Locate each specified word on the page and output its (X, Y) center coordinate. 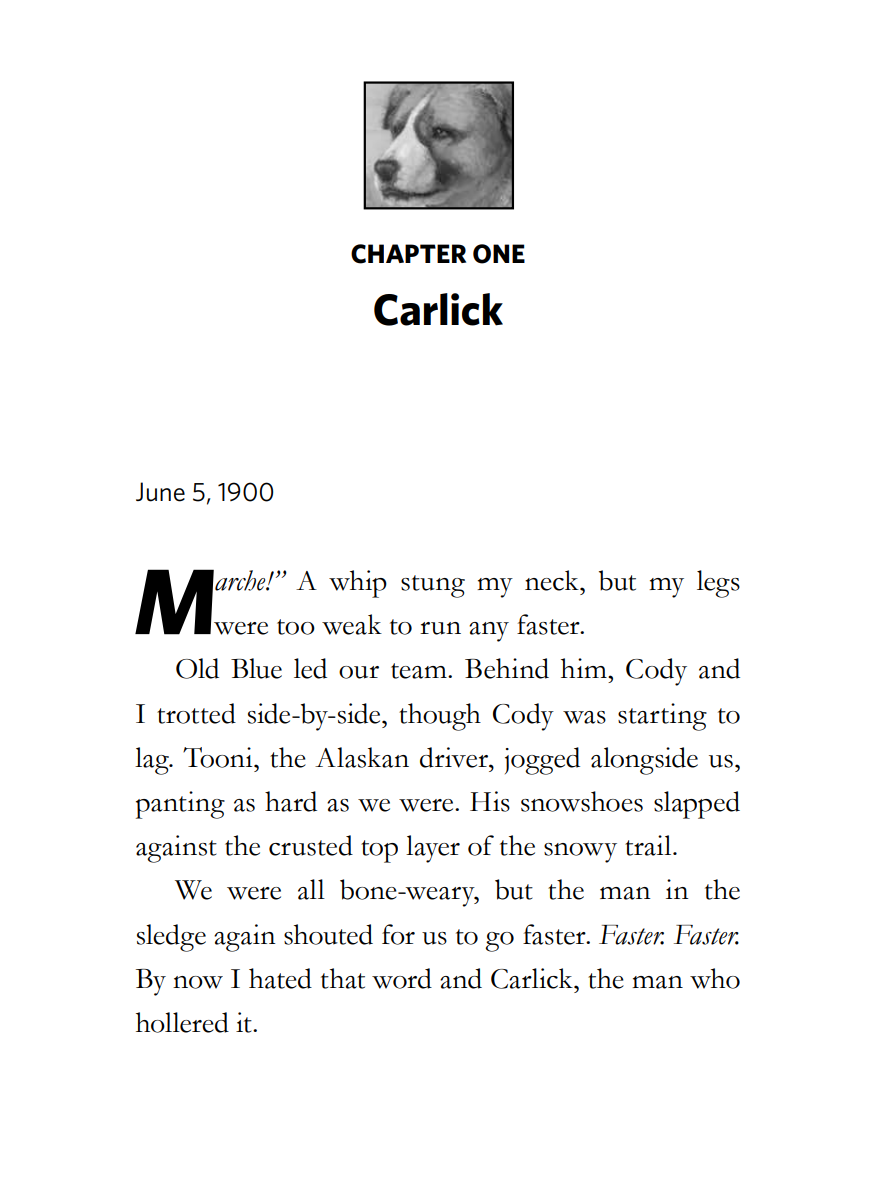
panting (180, 805)
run (440, 628)
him (585, 668)
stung (433, 586)
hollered (182, 1022)
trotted (196, 713)
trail (649, 845)
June (160, 492)
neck (553, 580)
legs (718, 584)
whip (358, 584)
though (440, 717)
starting (662, 717)
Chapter (408, 254)
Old (197, 668)
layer (433, 849)
